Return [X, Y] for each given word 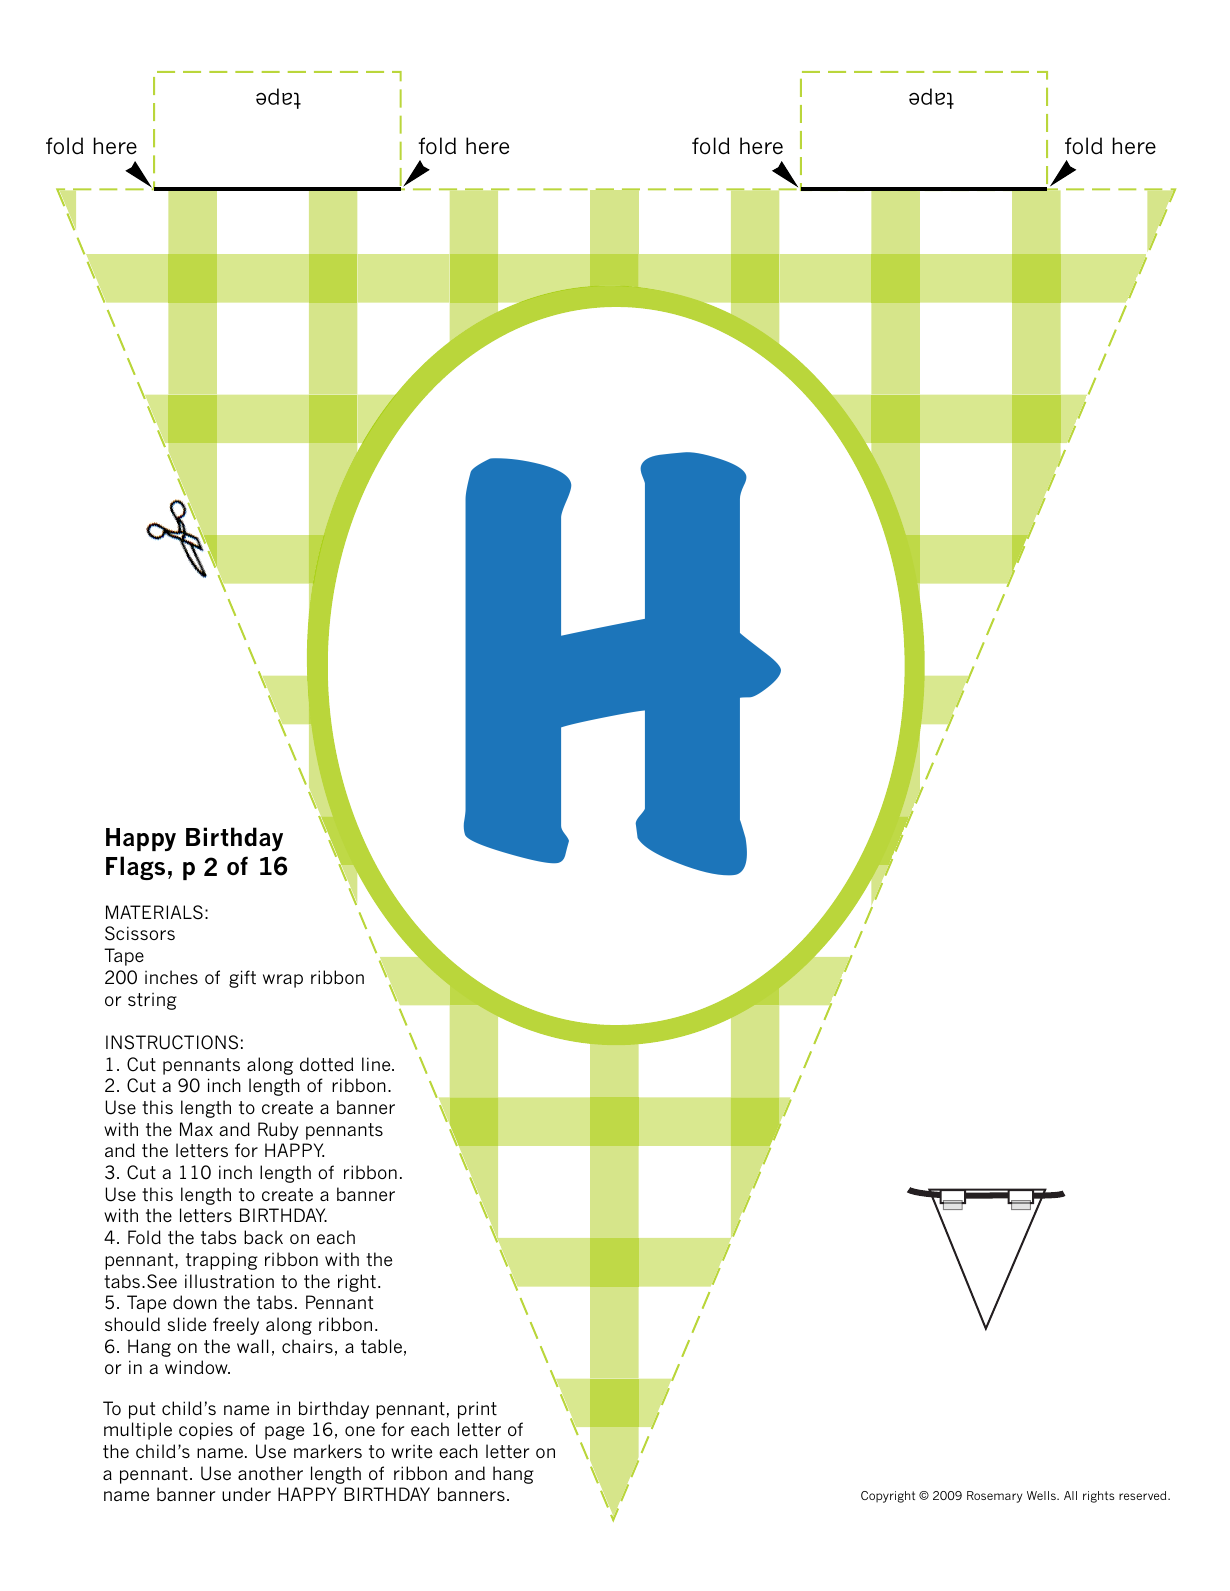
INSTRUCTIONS [172, 1042]
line [377, 1064]
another [270, 1473]
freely [236, 1326]
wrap [283, 981]
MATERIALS [154, 912]
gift [242, 979]
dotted [326, 1064]
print [477, 1410]
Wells [1042, 1495]
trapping [222, 1261]
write [411, 1452]
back [263, 1237]
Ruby [278, 1131]
